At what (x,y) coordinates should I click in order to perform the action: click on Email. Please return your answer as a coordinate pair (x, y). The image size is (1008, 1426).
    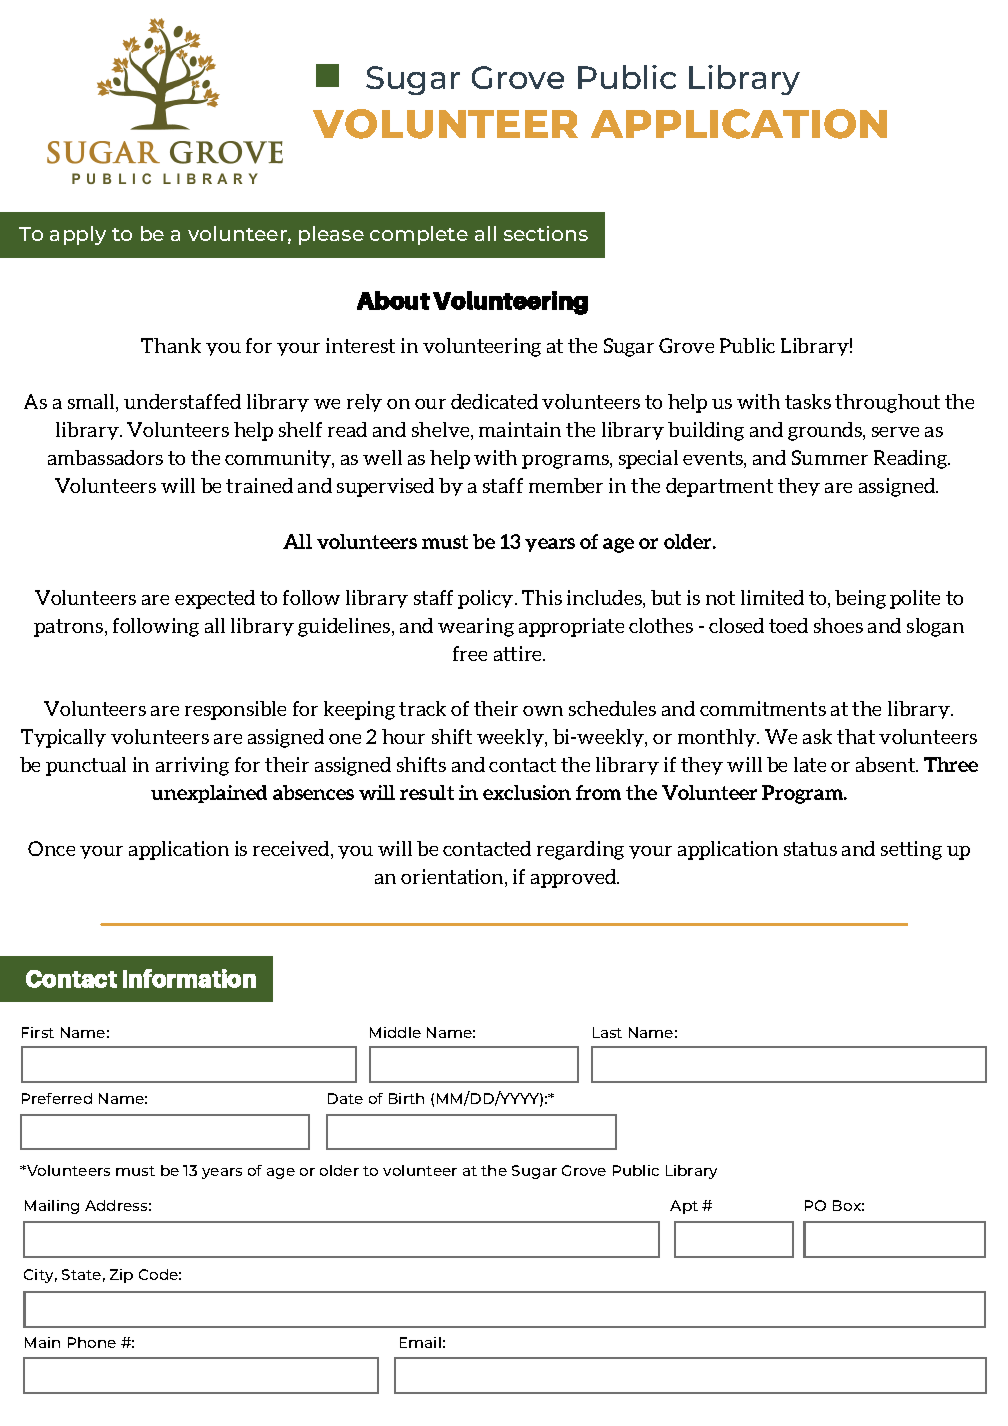
    Looking at the image, I should click on (420, 1342).
